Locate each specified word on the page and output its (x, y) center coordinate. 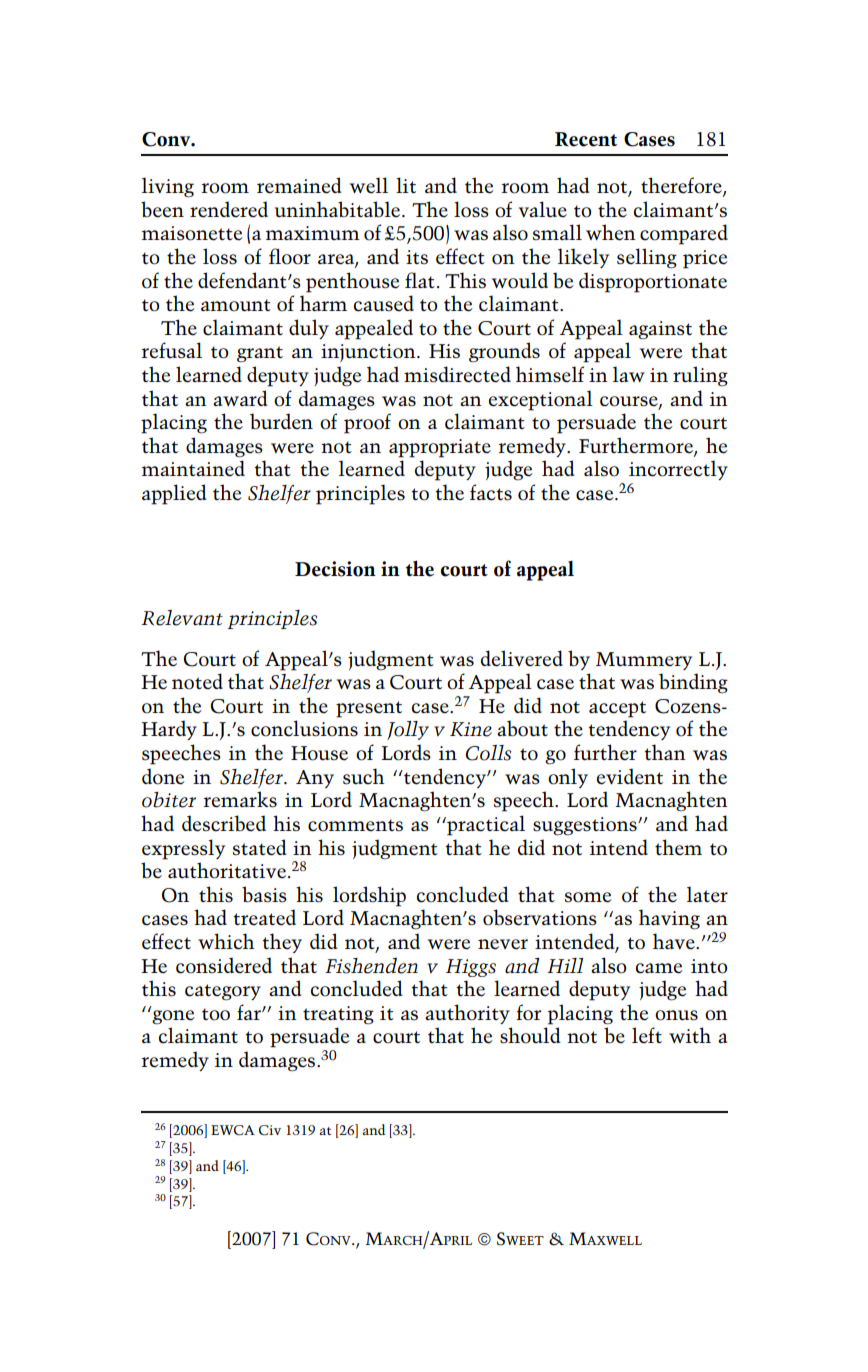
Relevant (182, 618)
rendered (229, 209)
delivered (522, 658)
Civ (270, 1130)
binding (693, 683)
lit (406, 185)
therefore (682, 186)
